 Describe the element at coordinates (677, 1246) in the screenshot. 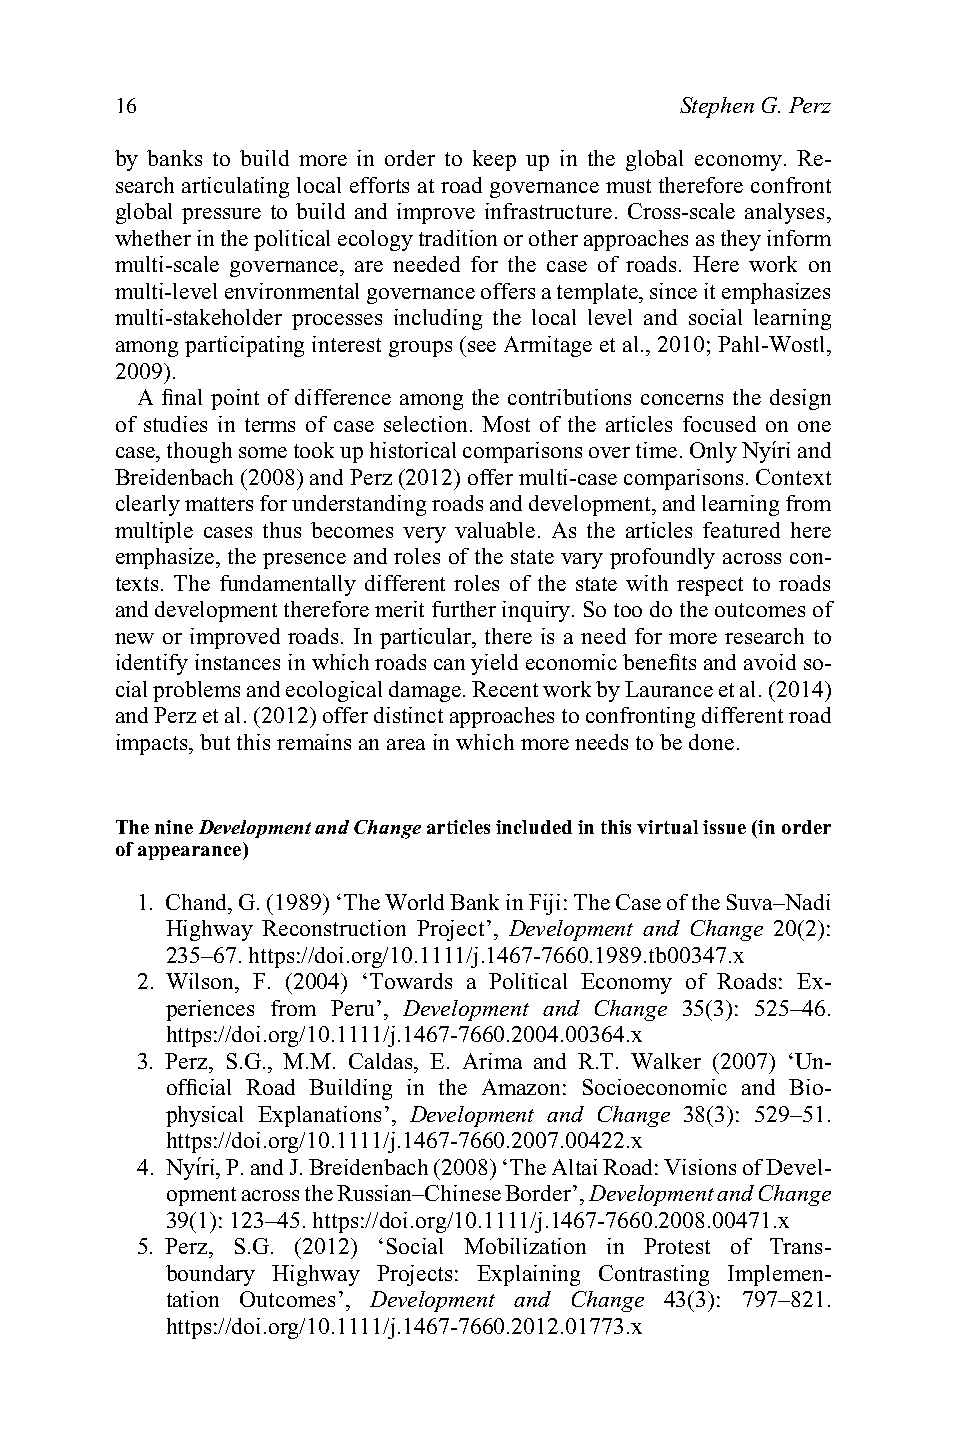

I see `Protest` at that location.
